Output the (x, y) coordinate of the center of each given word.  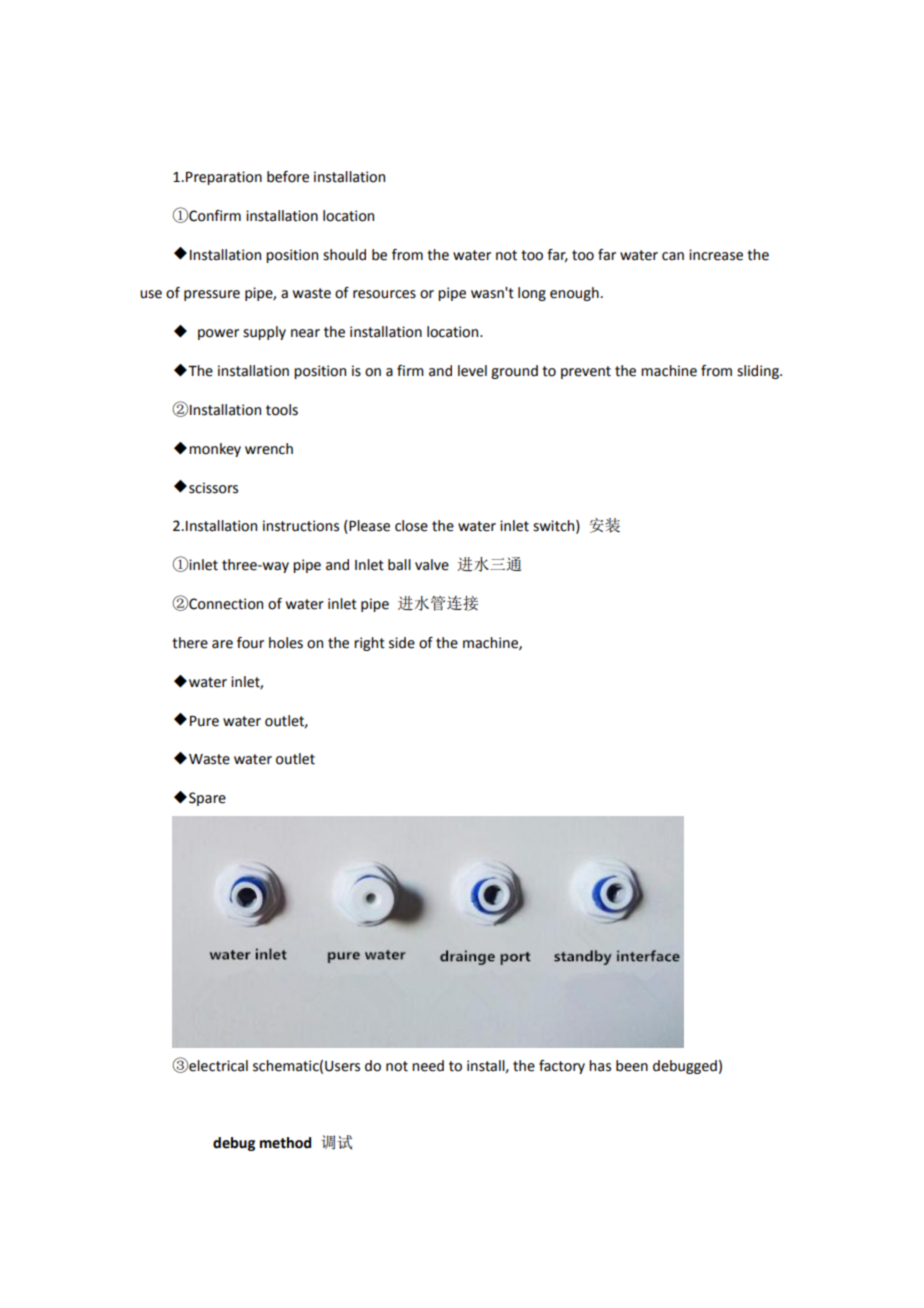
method (285, 1143)
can (673, 256)
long (532, 294)
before (288, 177)
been (632, 1066)
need (428, 1066)
